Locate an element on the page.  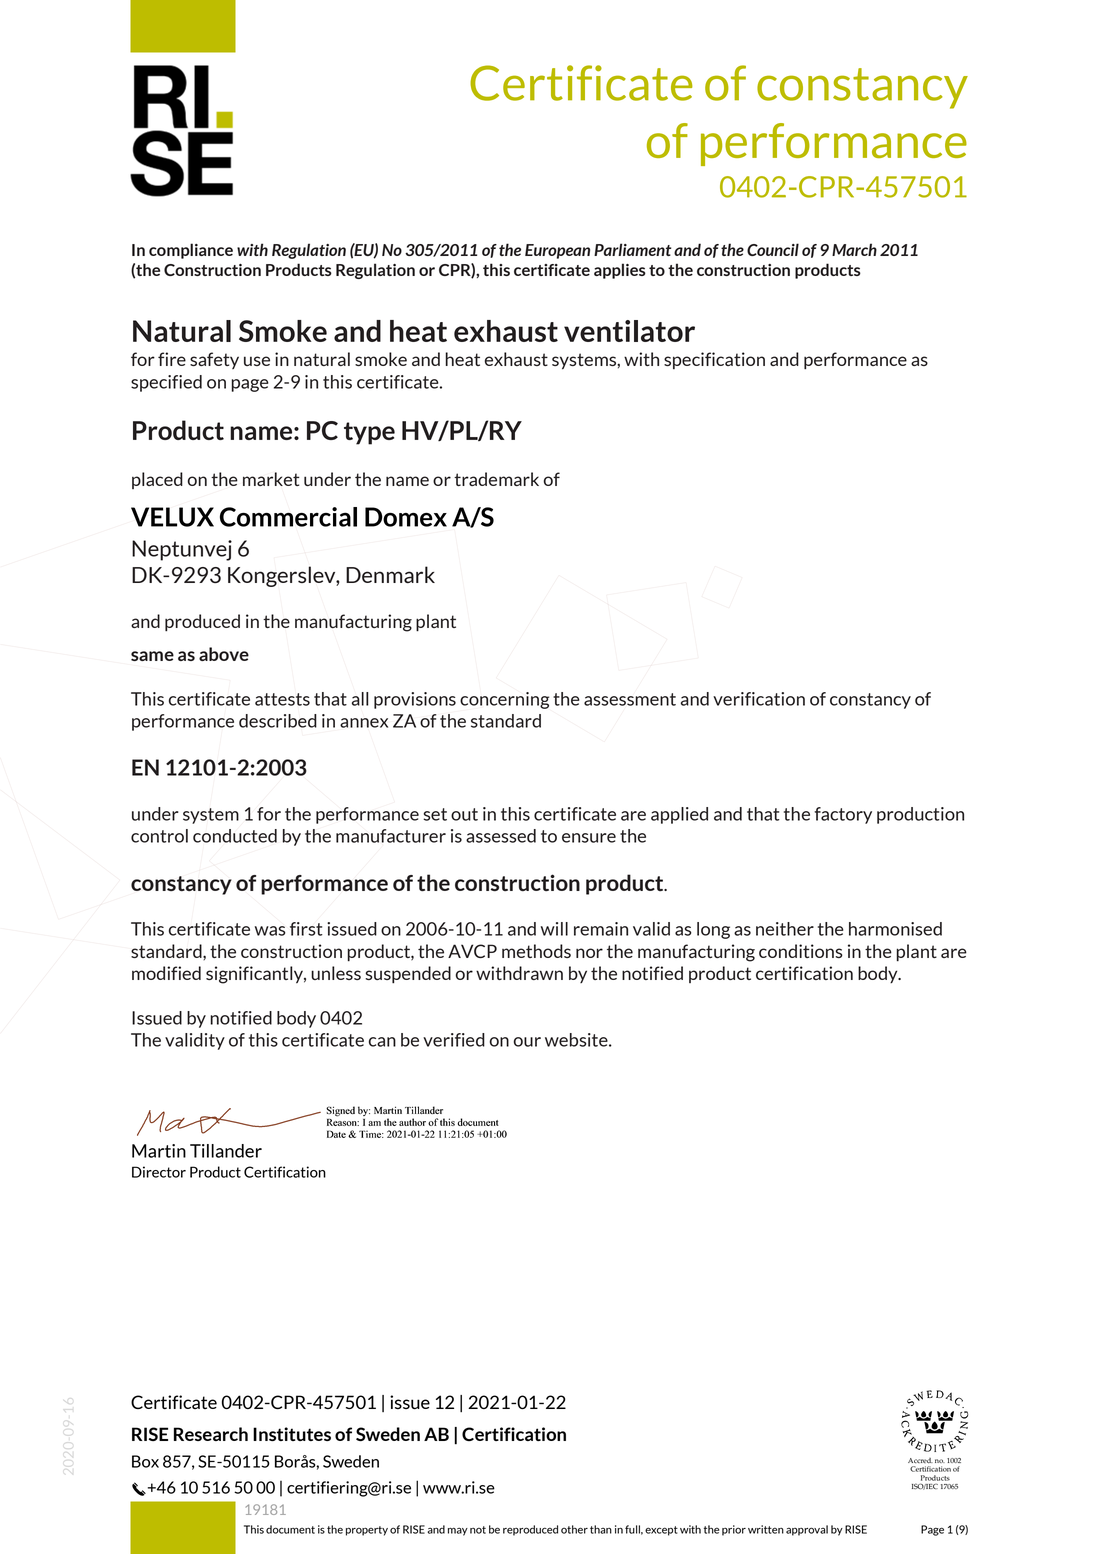
was is located at coordinates (270, 931).
